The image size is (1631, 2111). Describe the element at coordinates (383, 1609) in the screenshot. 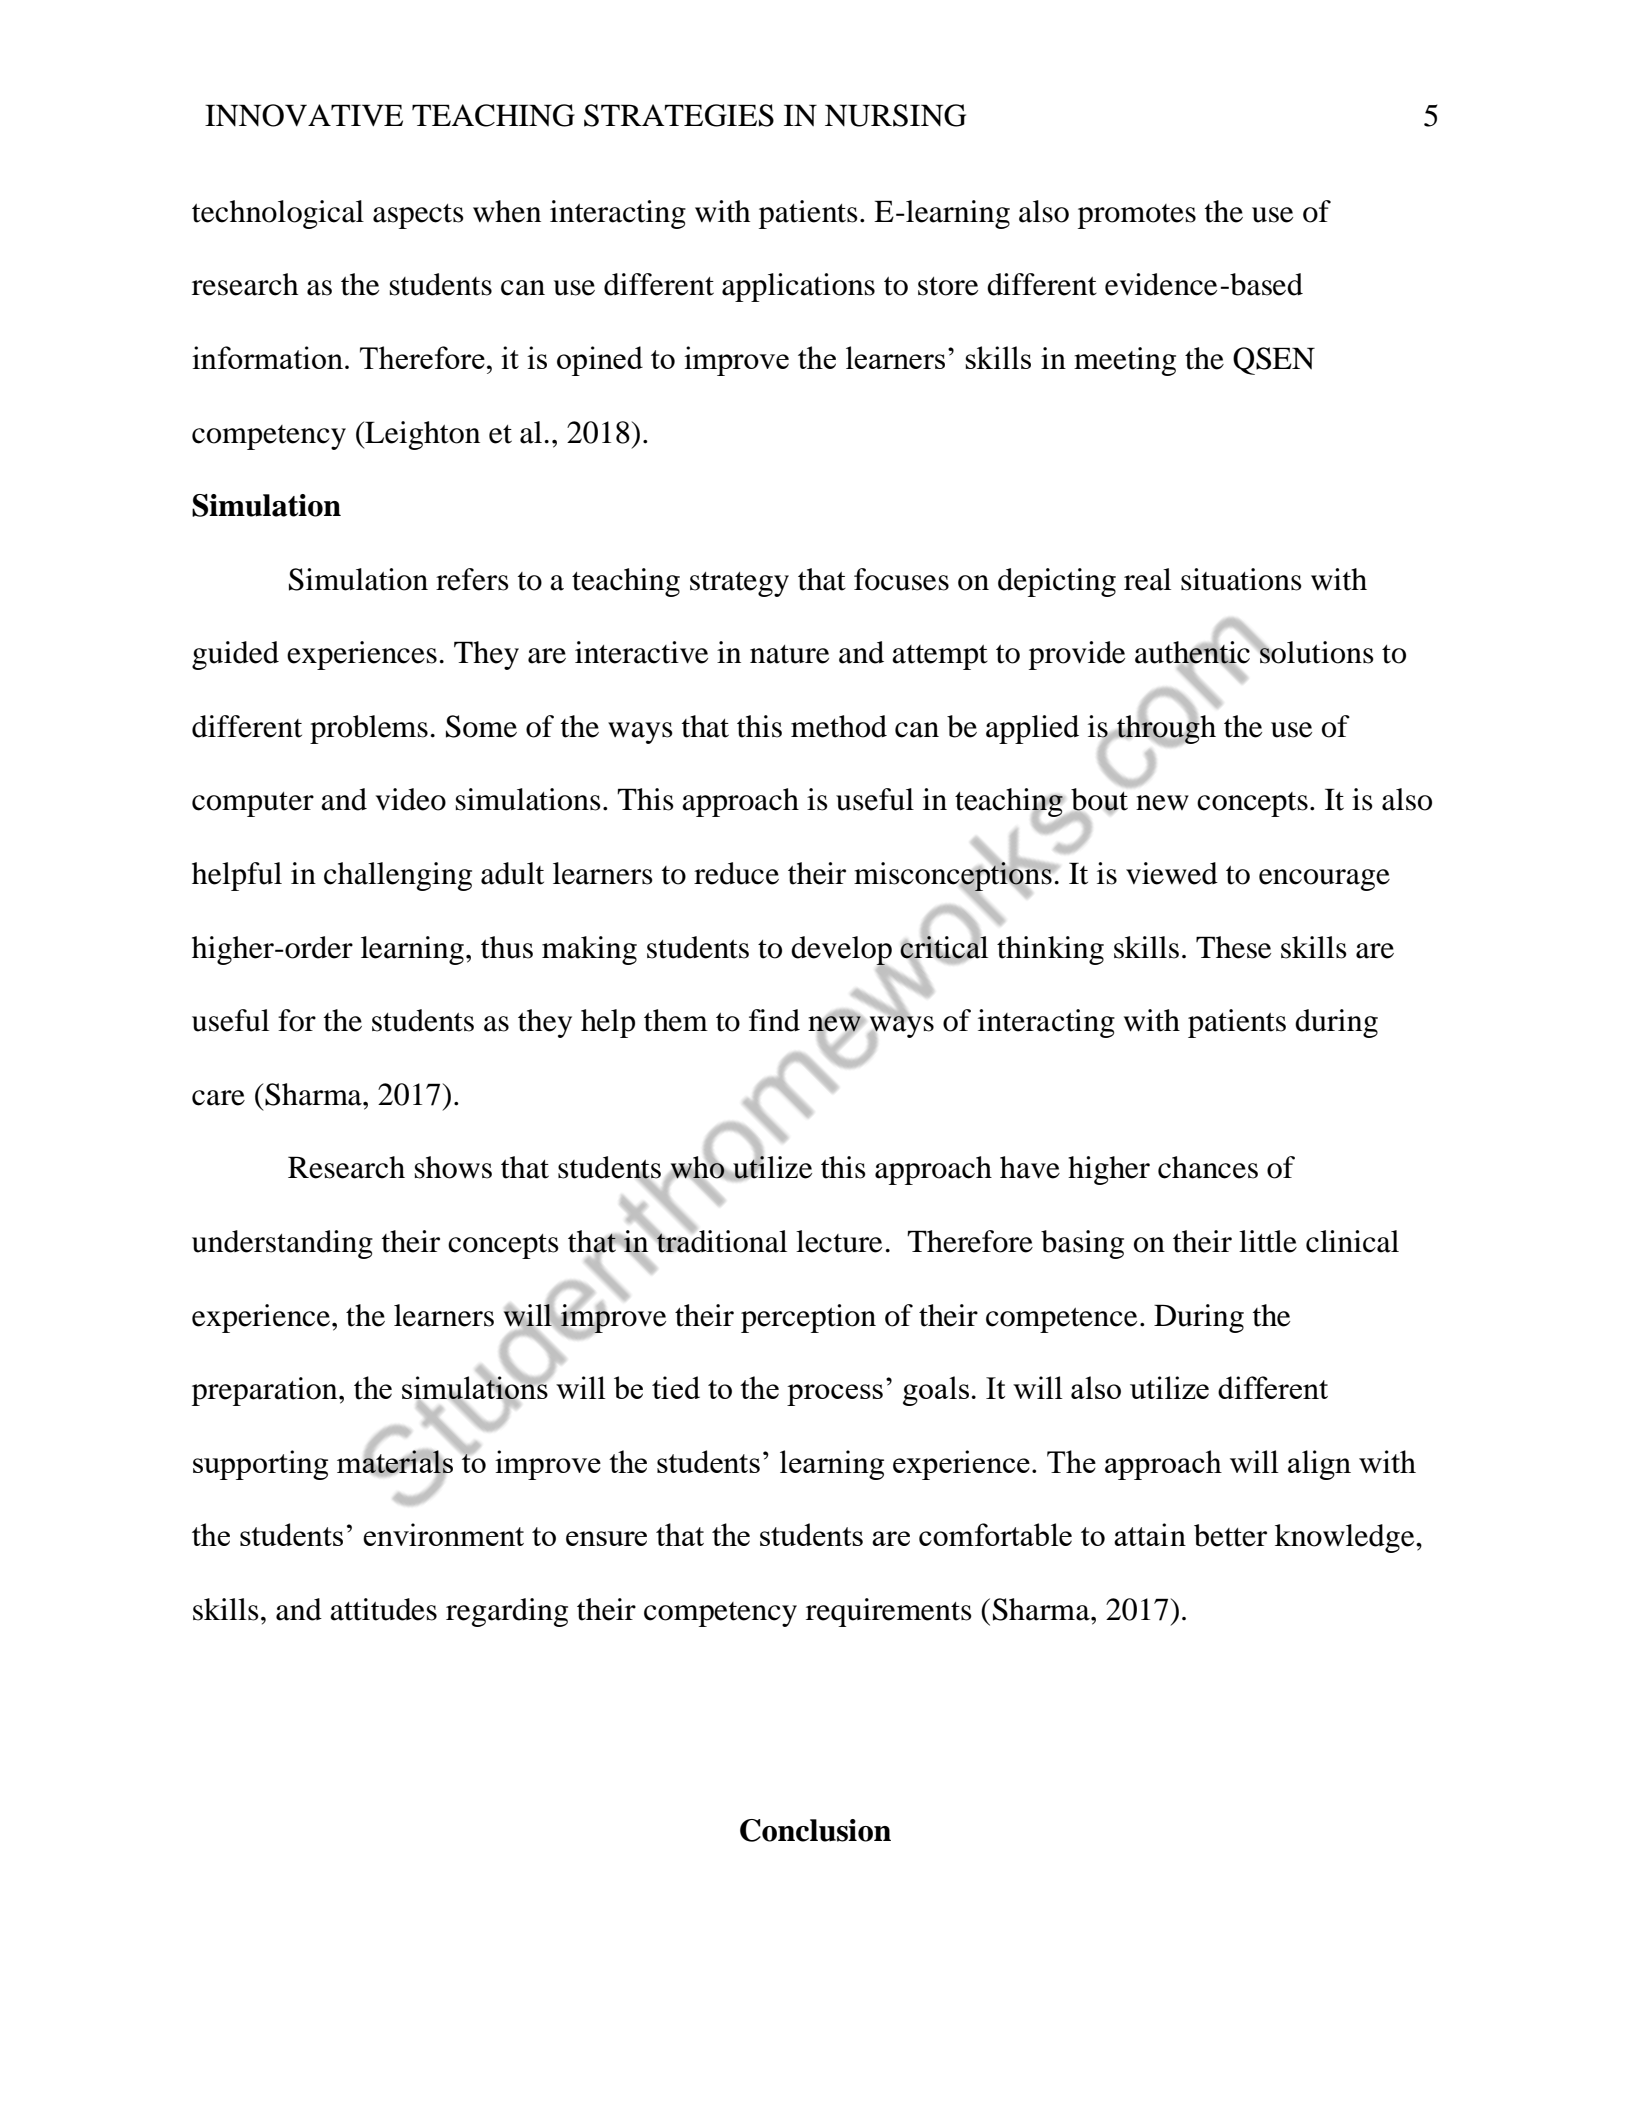

I see `attitudes` at that location.
